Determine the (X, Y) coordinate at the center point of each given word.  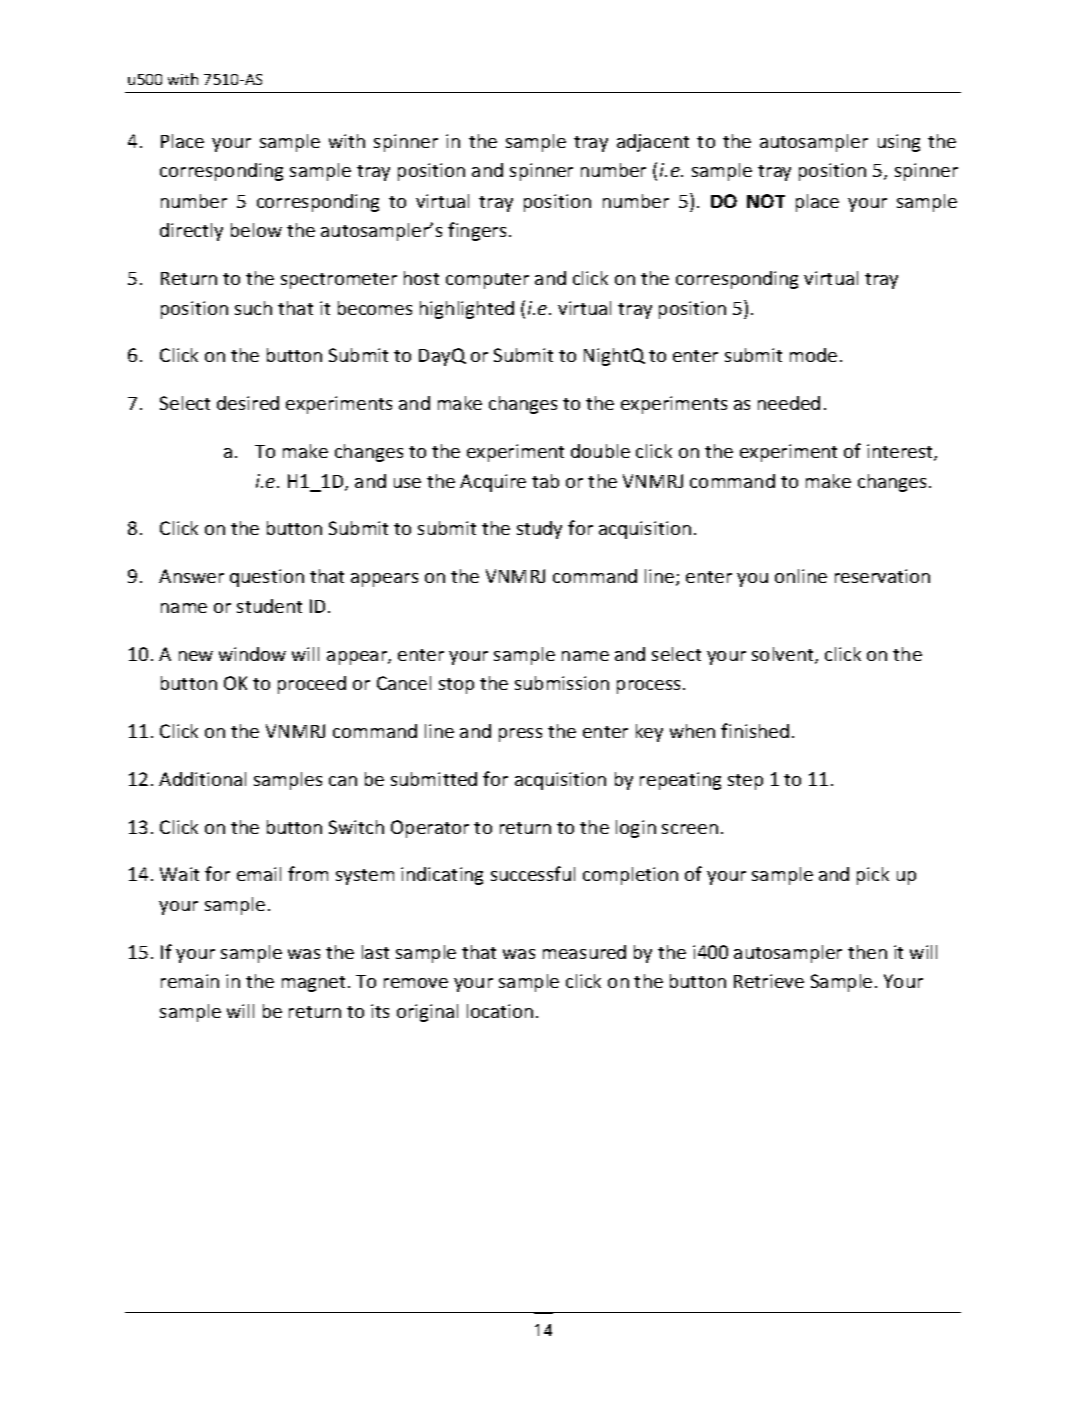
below (256, 230)
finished (755, 730)
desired (248, 403)
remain (190, 981)
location (500, 1011)
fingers (477, 231)
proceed (312, 685)
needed (789, 403)
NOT (766, 201)
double (600, 451)
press (520, 735)
